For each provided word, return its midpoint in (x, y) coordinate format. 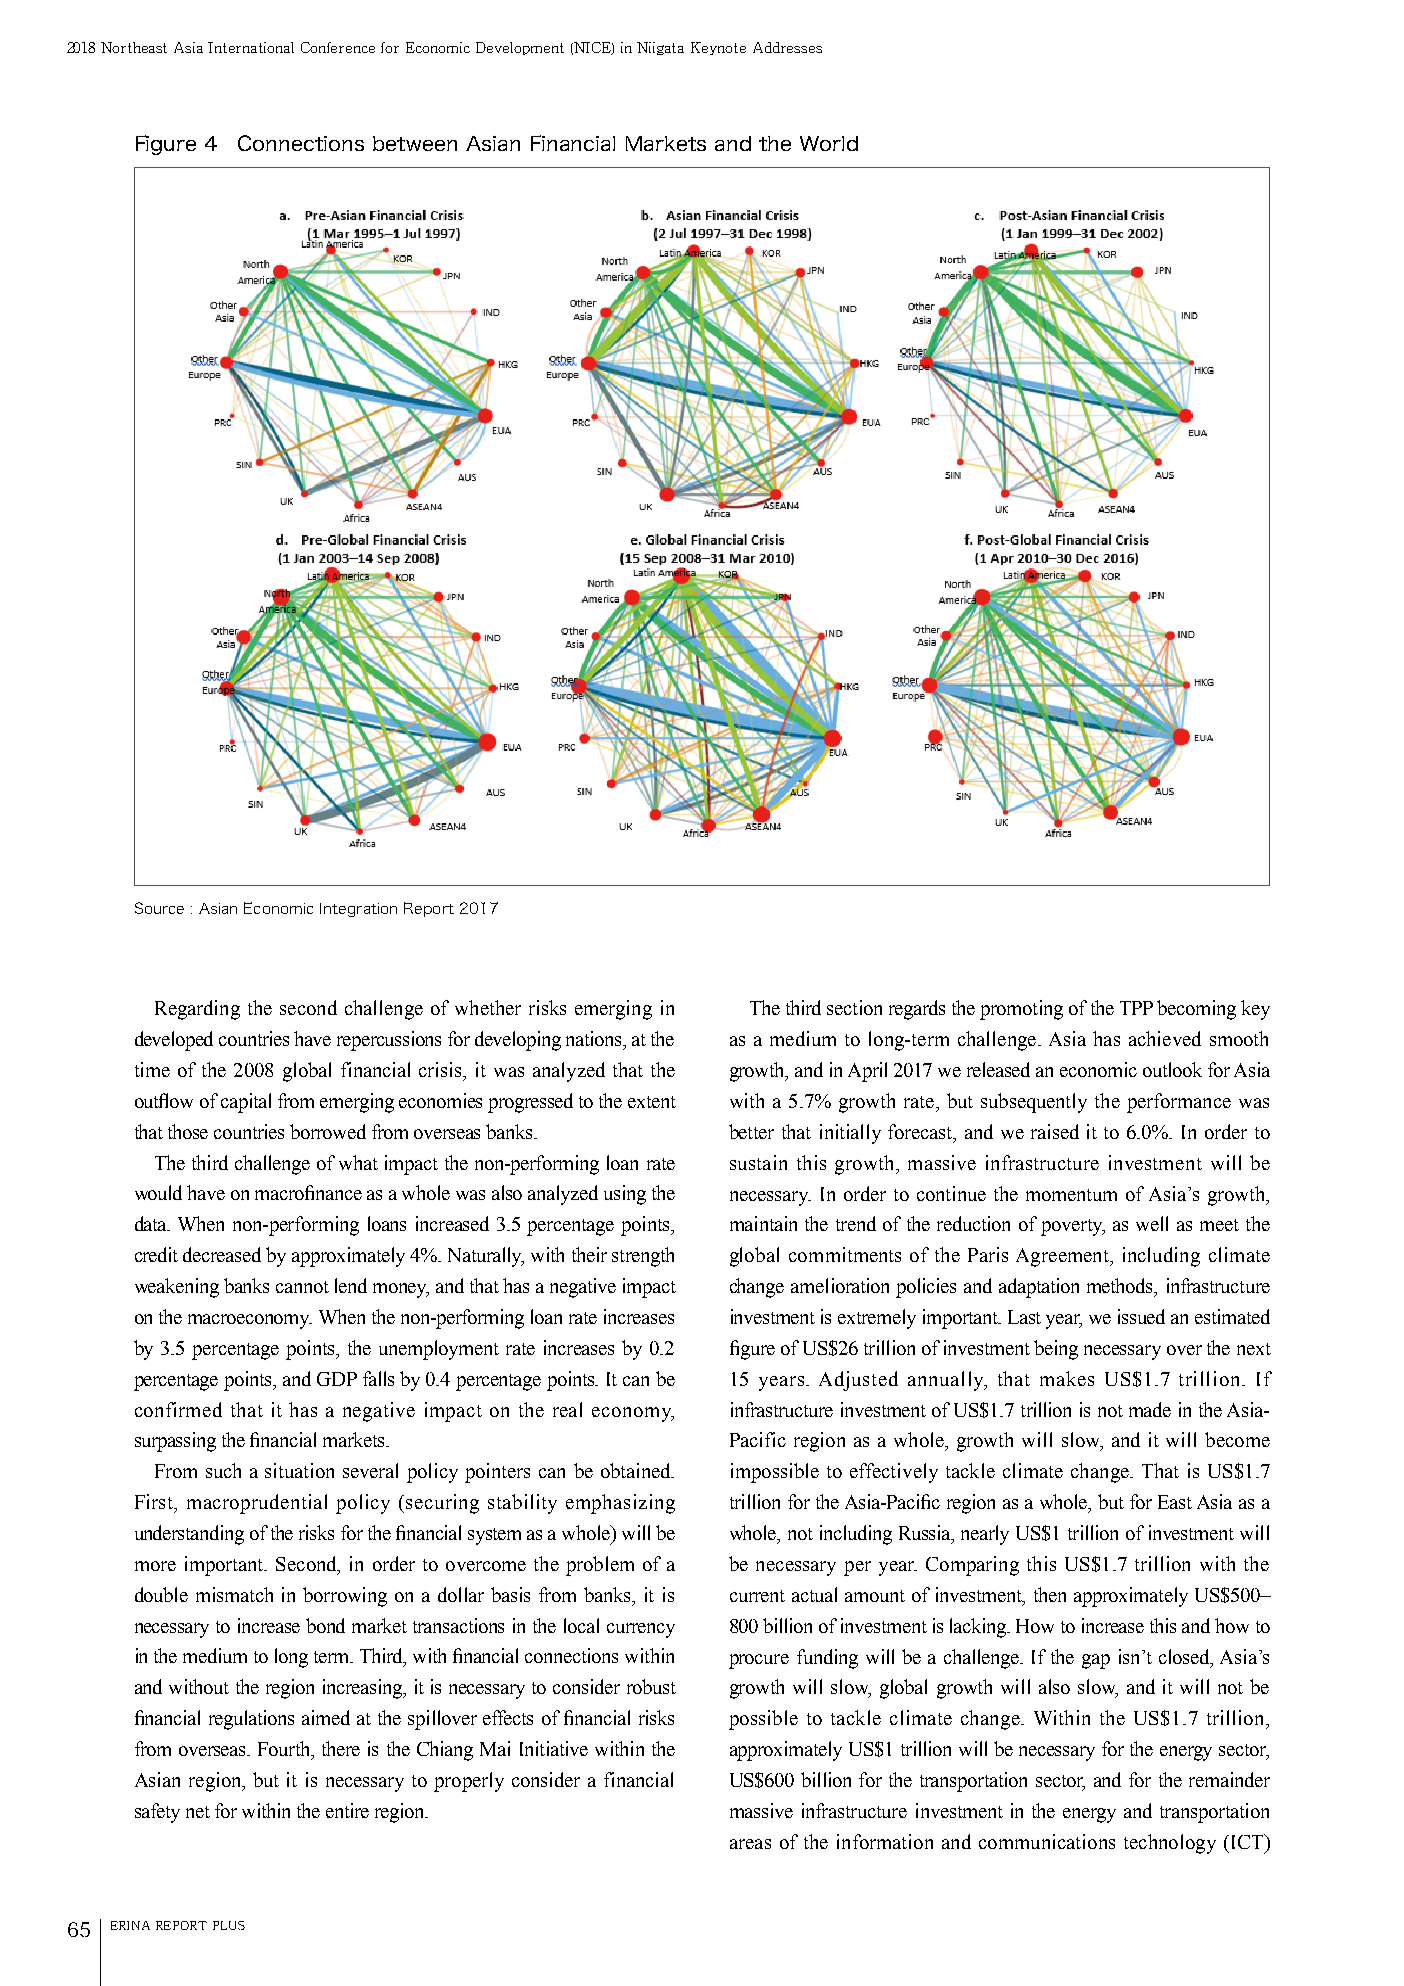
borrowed (328, 1131)
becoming (1196, 1010)
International (251, 47)
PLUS (229, 1925)
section (854, 1007)
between (415, 143)
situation (299, 1470)
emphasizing (620, 1504)
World (829, 143)
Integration (358, 910)
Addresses (787, 47)
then (1050, 1594)
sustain (758, 1162)
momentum (1071, 1195)
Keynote (718, 48)
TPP (1136, 1008)
